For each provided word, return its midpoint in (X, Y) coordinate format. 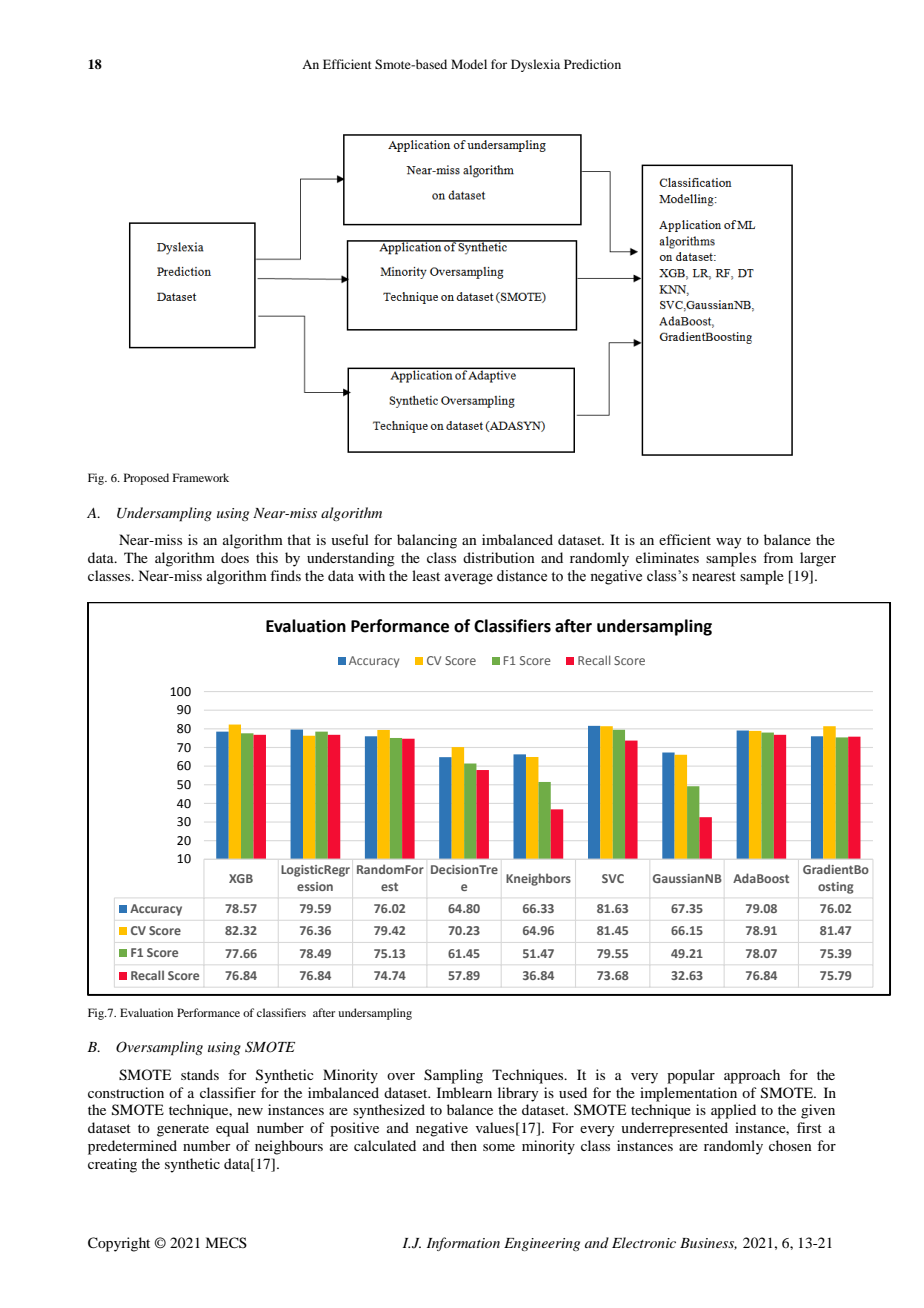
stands (200, 1074)
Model (469, 64)
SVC (613, 878)
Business (708, 1244)
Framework (201, 477)
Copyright (119, 1244)
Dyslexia (535, 65)
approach (752, 1076)
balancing (427, 541)
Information (463, 1244)
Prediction (592, 64)
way (728, 543)
